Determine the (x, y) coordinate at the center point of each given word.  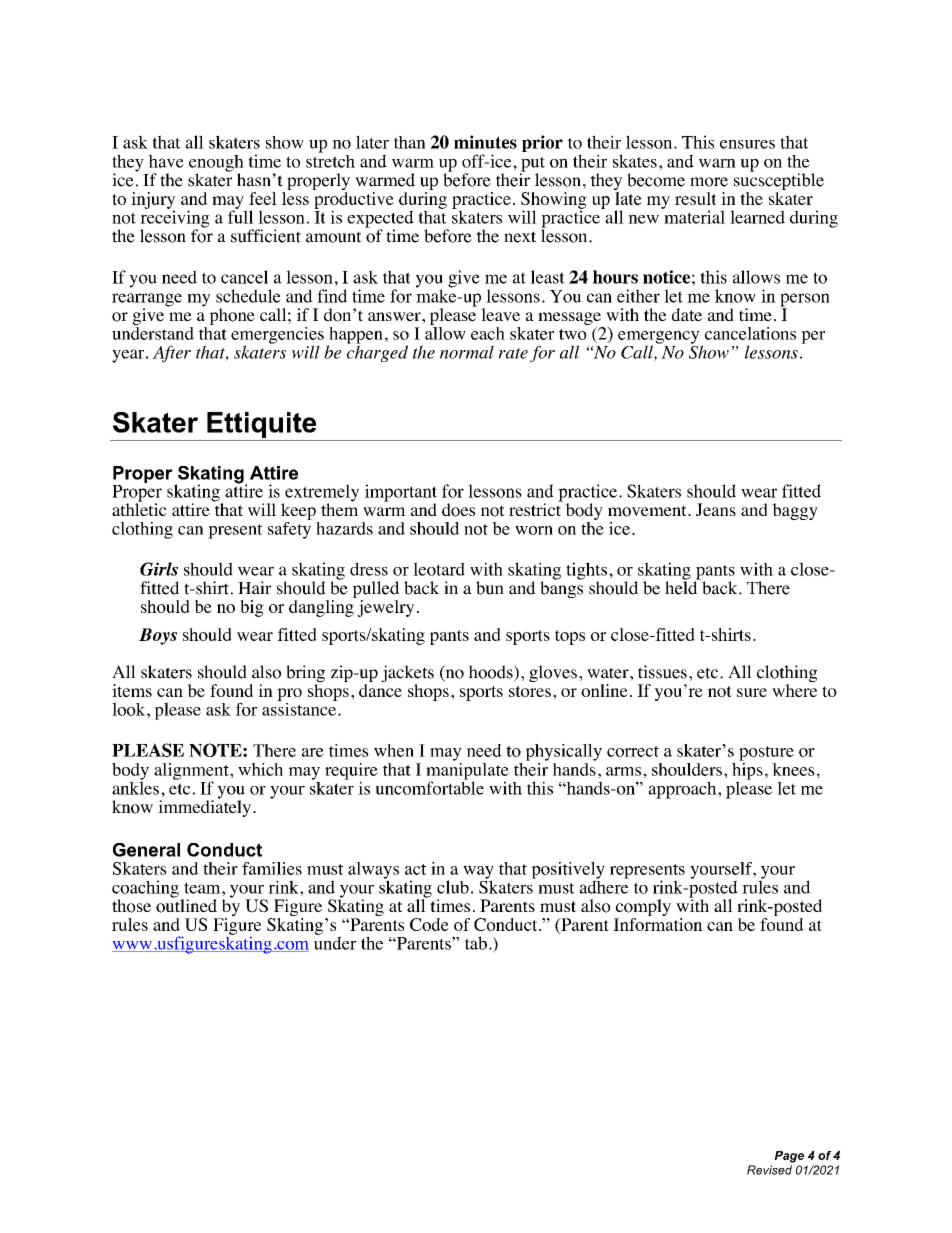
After (172, 354)
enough (216, 164)
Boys (158, 636)
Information (658, 923)
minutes (485, 142)
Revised (769, 1170)
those (131, 906)
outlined (186, 905)
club (453, 887)
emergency (659, 338)
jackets (407, 675)
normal (467, 352)
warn (717, 163)
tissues (662, 672)
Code (429, 924)
